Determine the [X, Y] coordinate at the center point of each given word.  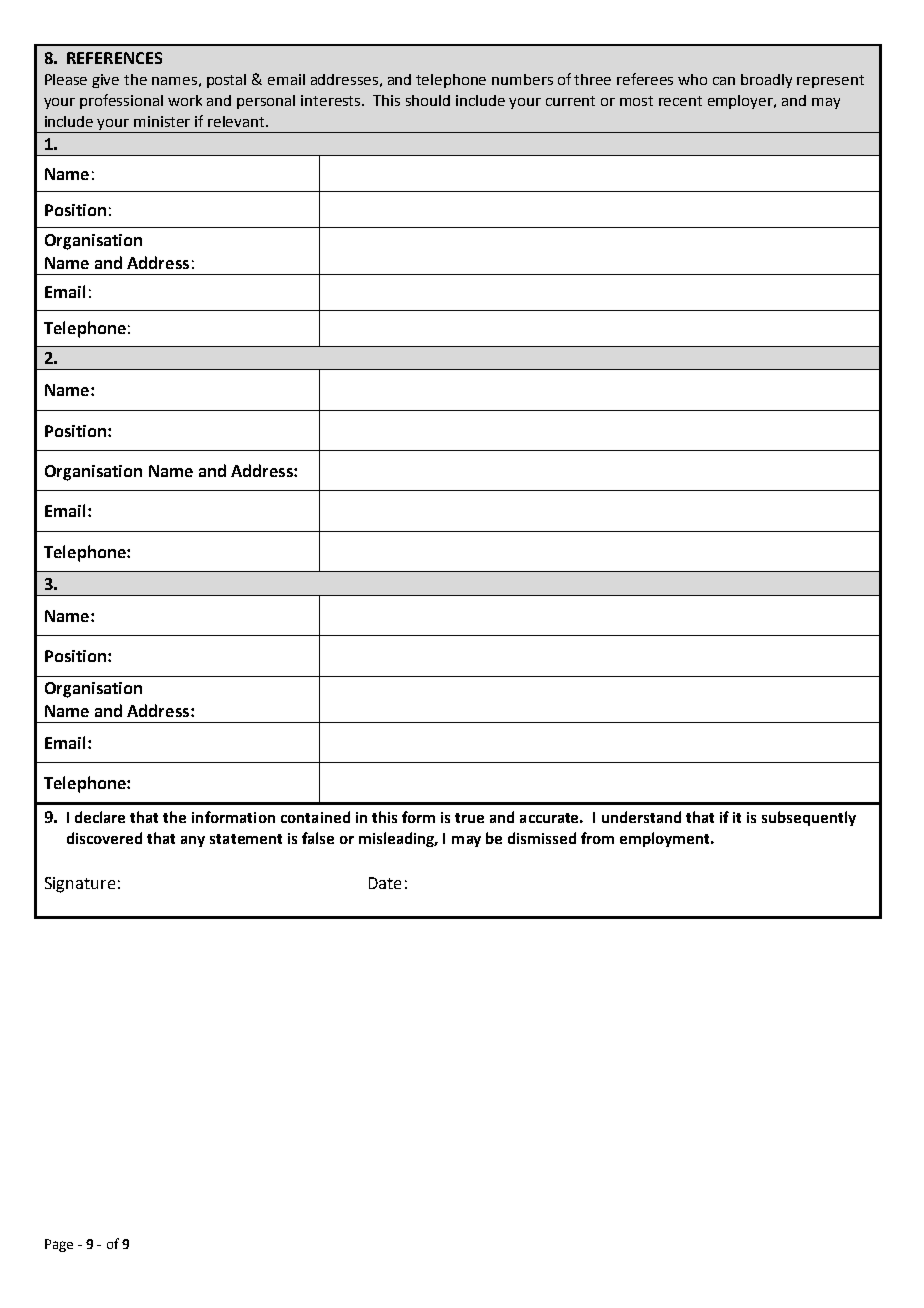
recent [680, 101]
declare [100, 817]
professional [121, 101]
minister [162, 121]
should [428, 100]
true [469, 818]
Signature [80, 885]
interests [332, 100]
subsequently [809, 818]
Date [385, 883]
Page [59, 1245]
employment [666, 839]
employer [742, 102]
